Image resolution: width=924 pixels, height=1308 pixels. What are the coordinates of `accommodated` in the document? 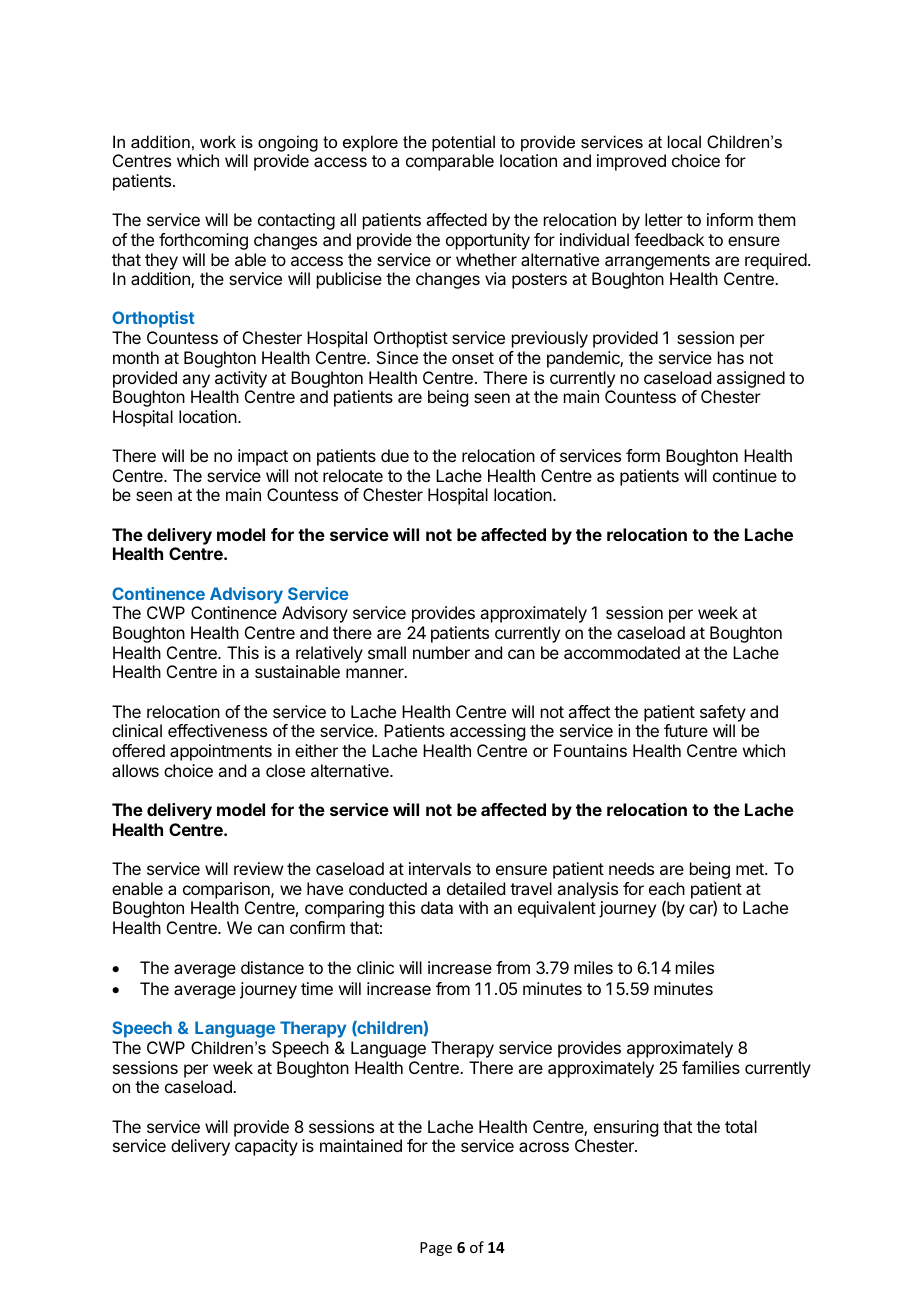 It's located at (622, 652).
